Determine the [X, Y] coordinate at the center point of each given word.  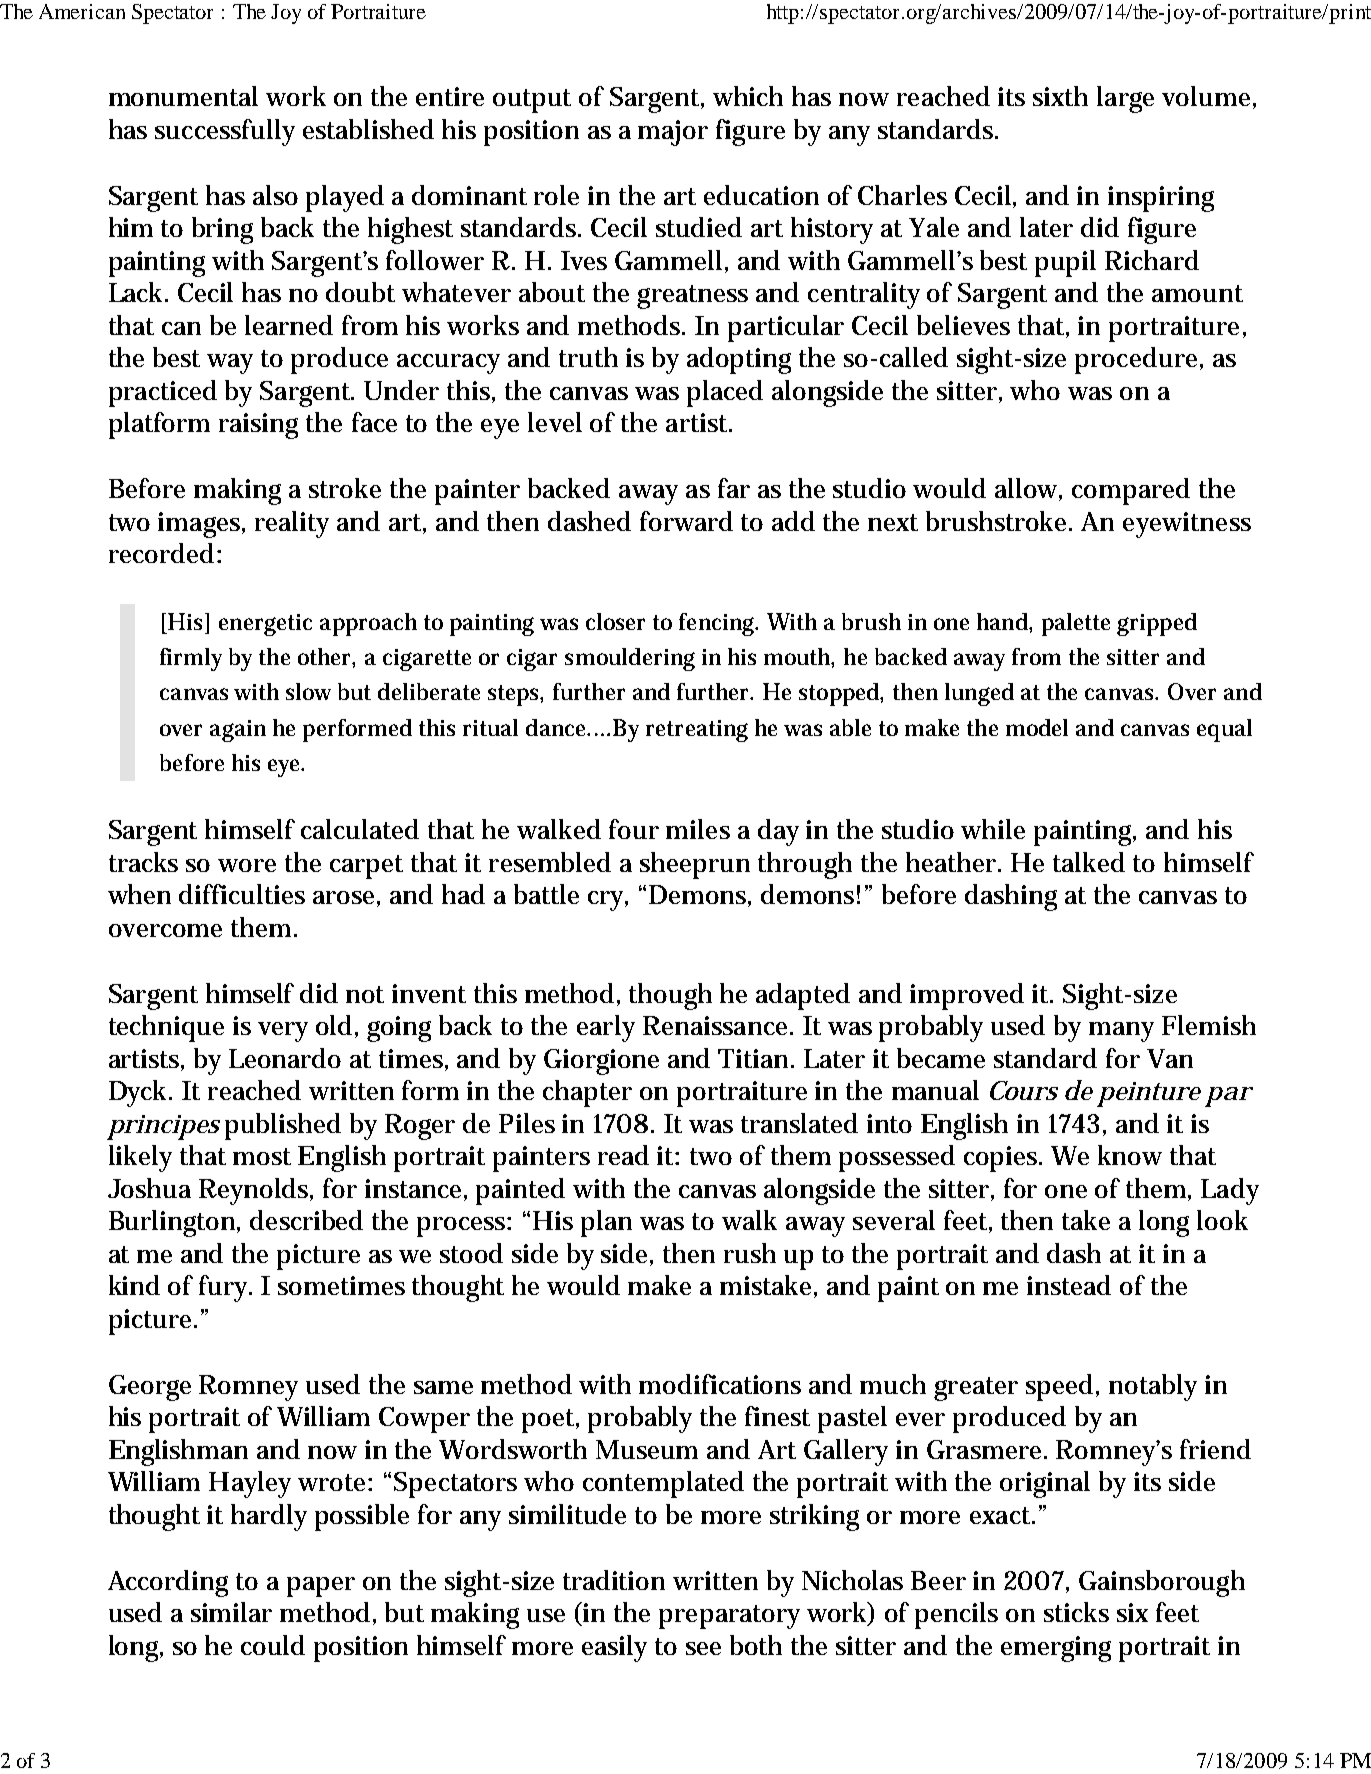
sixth [1060, 96]
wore [247, 865]
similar [231, 1612]
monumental [183, 96]
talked [1089, 862]
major [673, 133]
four [634, 829]
